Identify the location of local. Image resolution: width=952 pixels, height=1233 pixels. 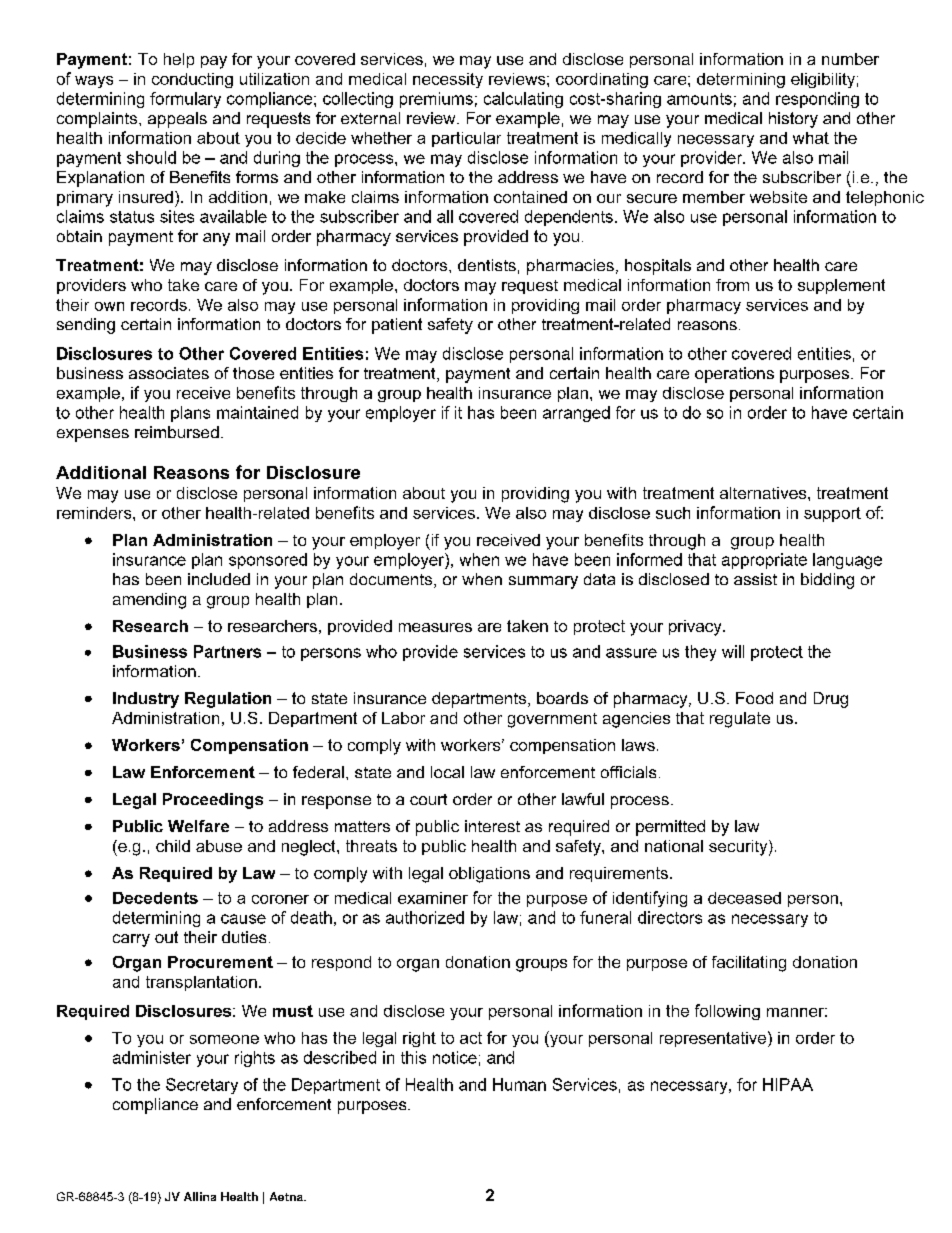
(447, 772).
